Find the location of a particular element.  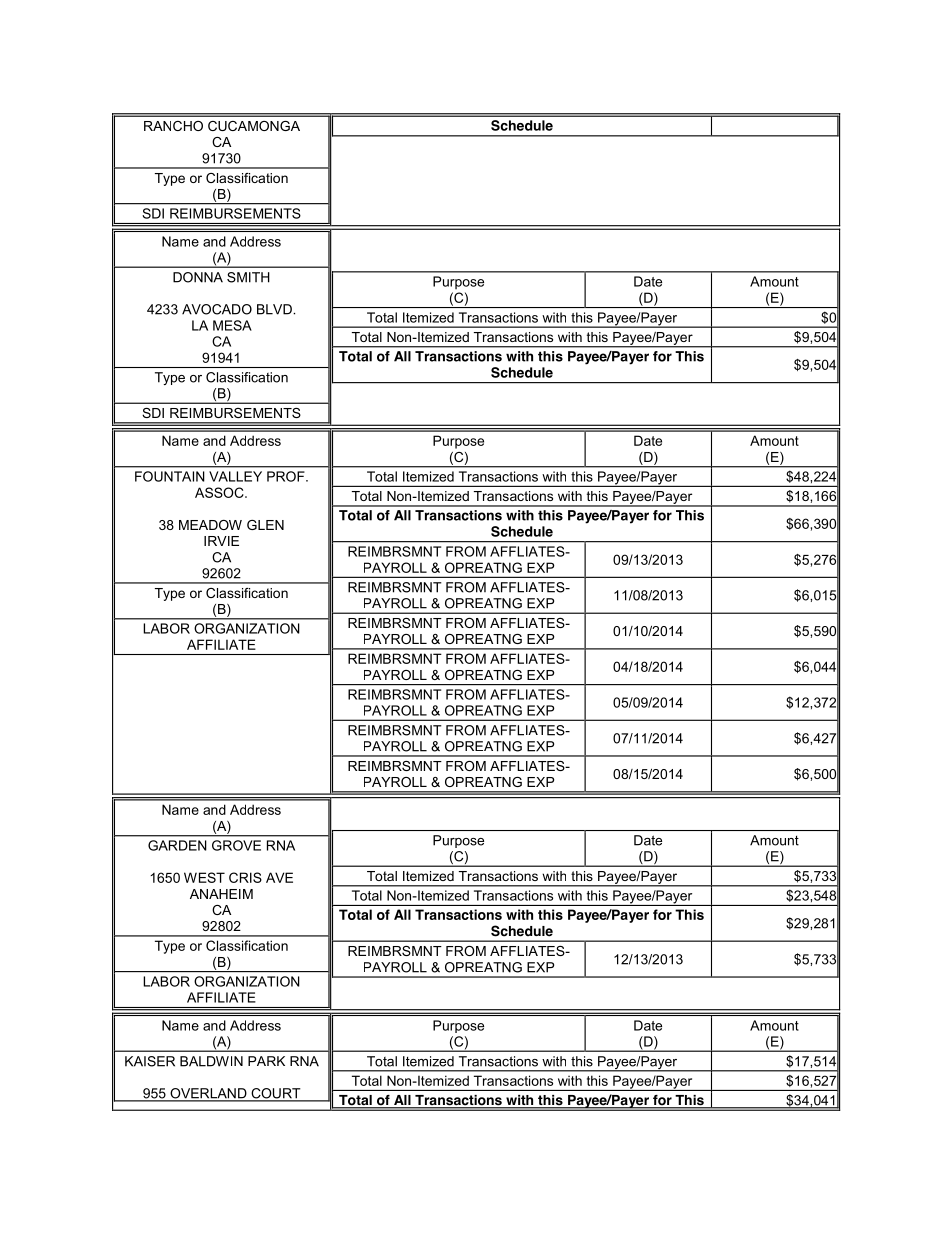

PROF is located at coordinates (287, 476).
